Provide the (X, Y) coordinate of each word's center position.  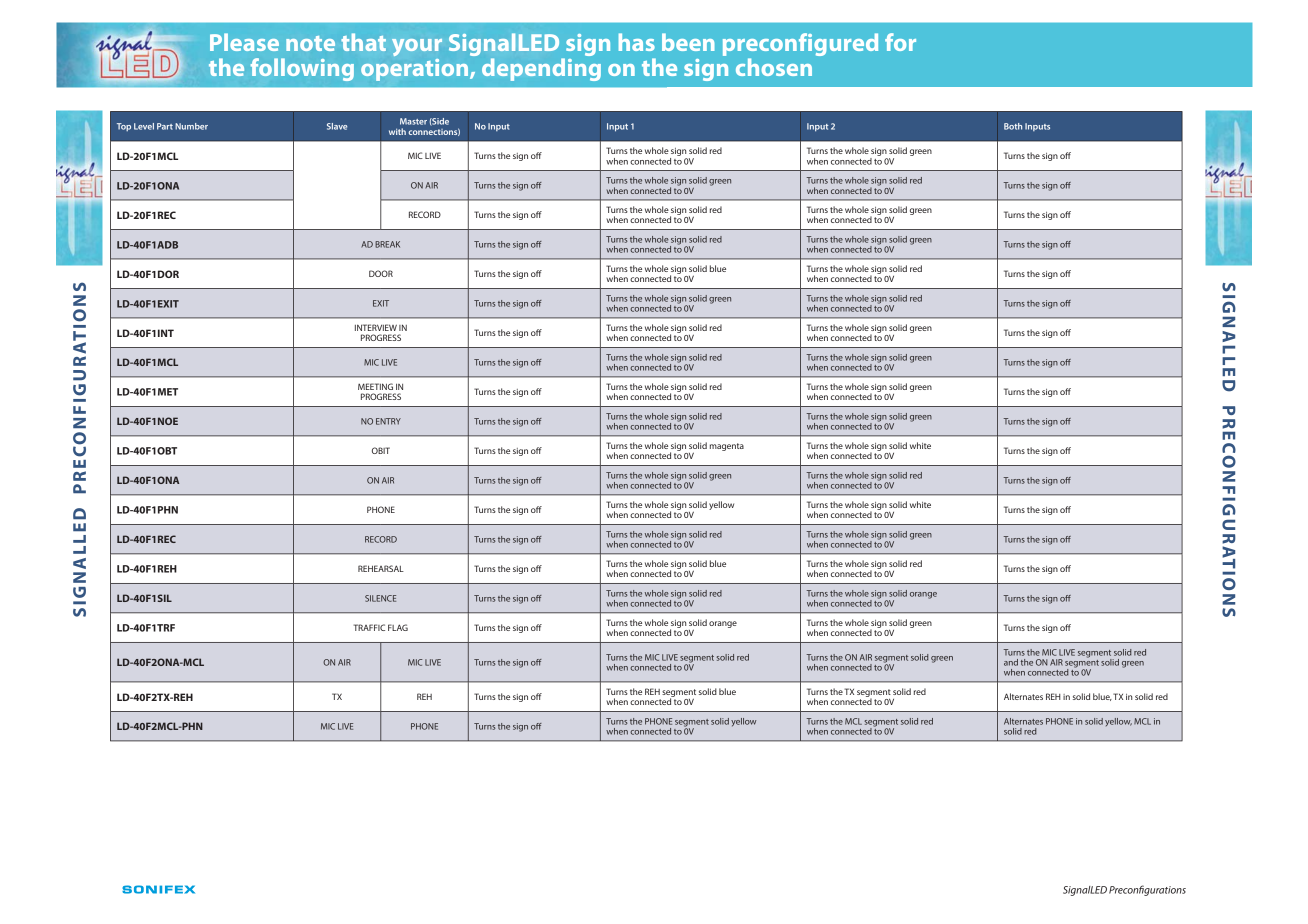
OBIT (381, 450)
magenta (727, 447)
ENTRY (388, 421)
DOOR (381, 273)
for (900, 42)
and (1011, 662)
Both (1013, 126)
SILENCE (380, 598)
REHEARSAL (381, 568)
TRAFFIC (369, 627)
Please (244, 42)
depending (541, 69)
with (397, 131)
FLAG (398, 627)
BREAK (387, 244)
